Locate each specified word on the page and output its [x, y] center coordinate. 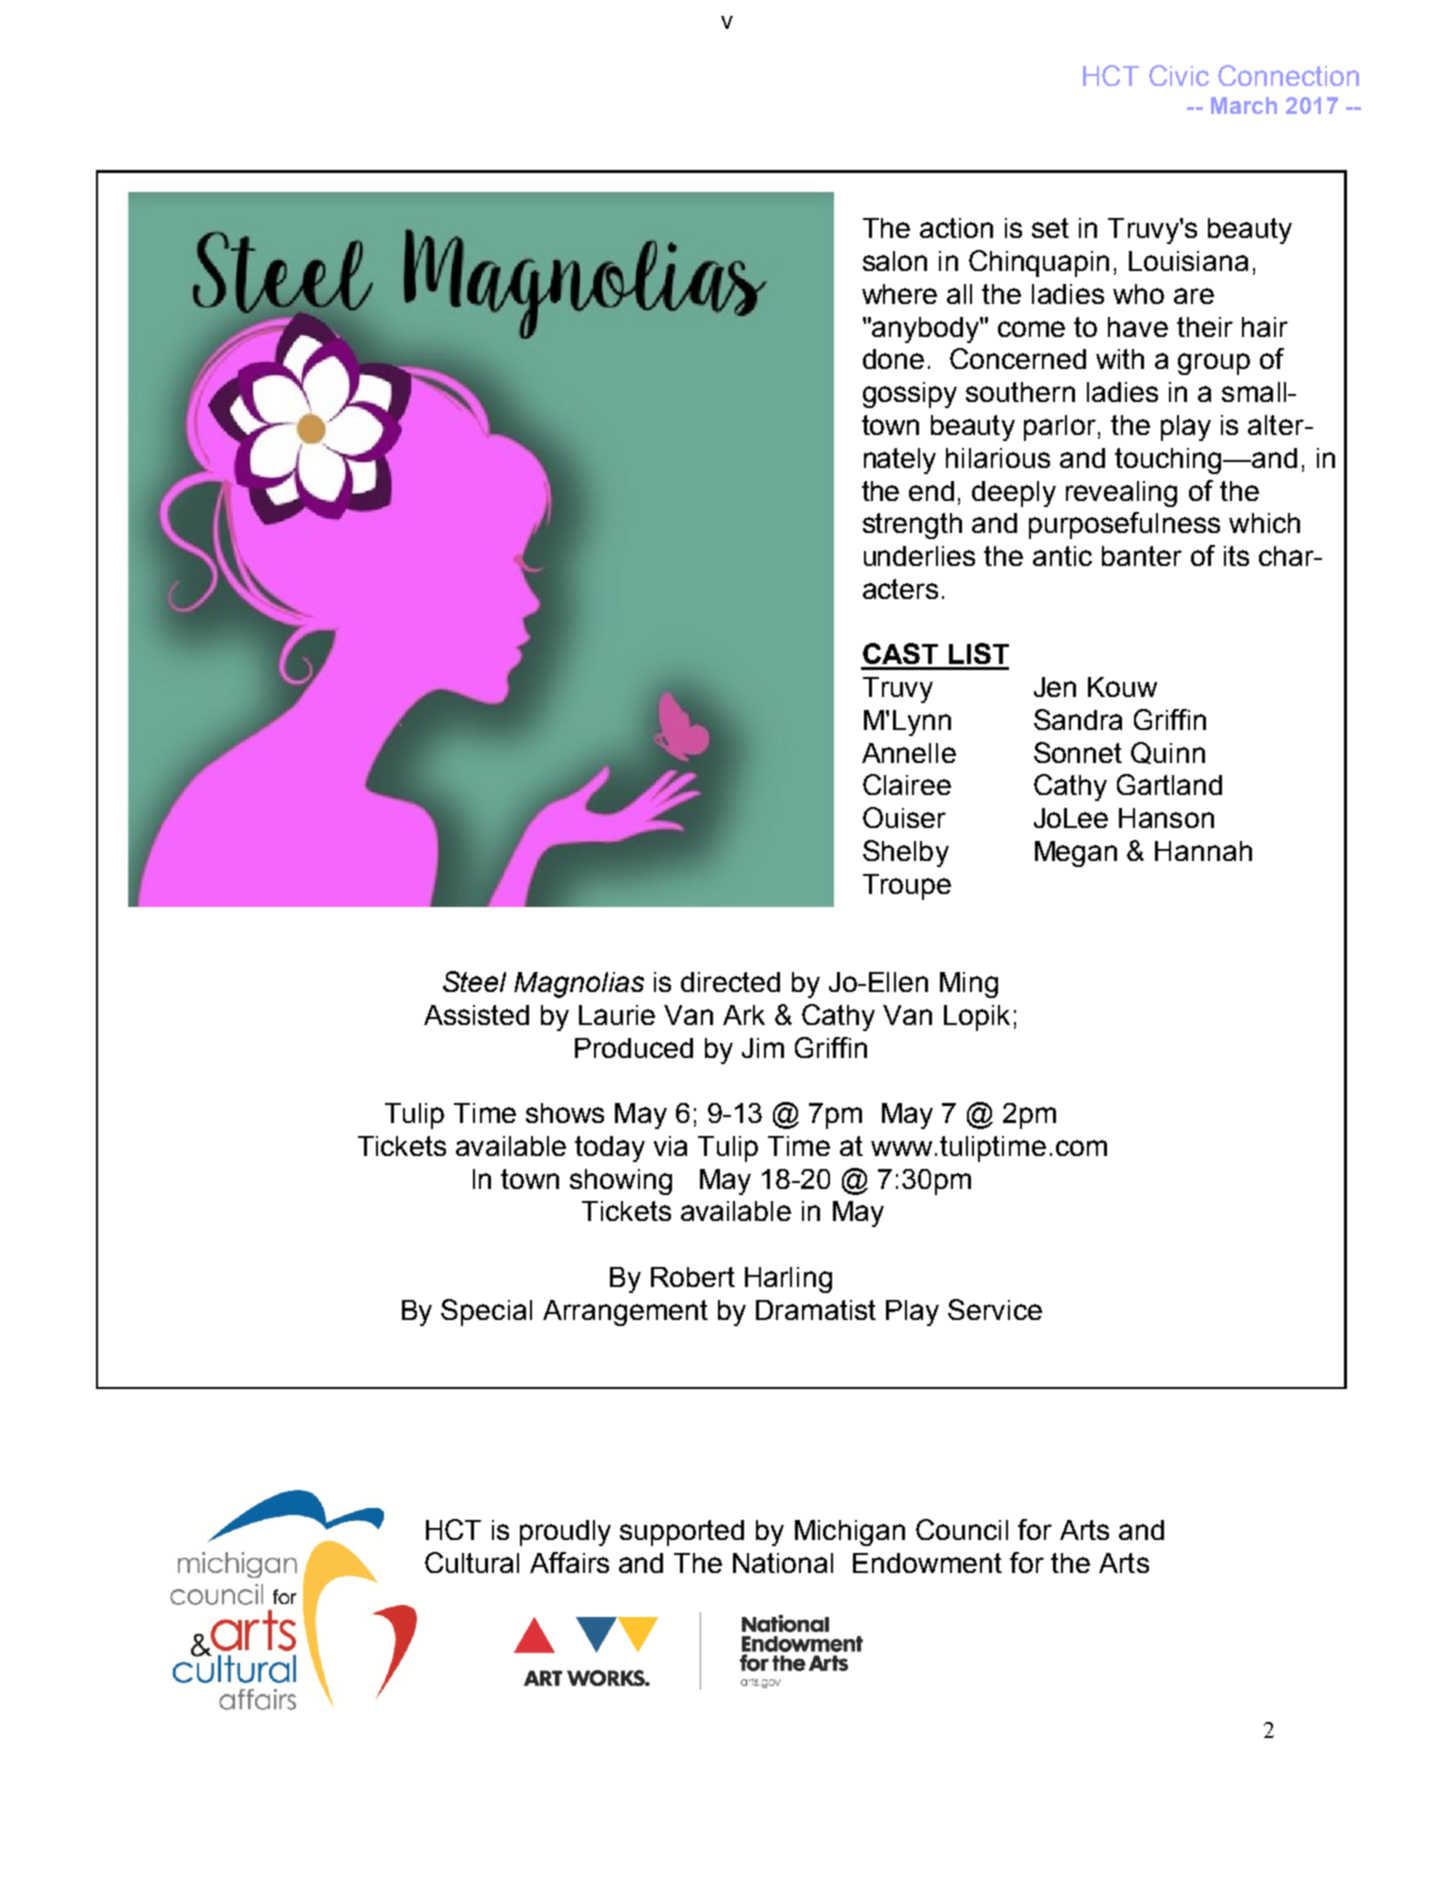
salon [895, 261]
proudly [565, 1533]
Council [962, 1529]
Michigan [850, 1533]
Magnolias [579, 985]
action [956, 228]
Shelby [906, 853]
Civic [1179, 75]
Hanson [1166, 818]
